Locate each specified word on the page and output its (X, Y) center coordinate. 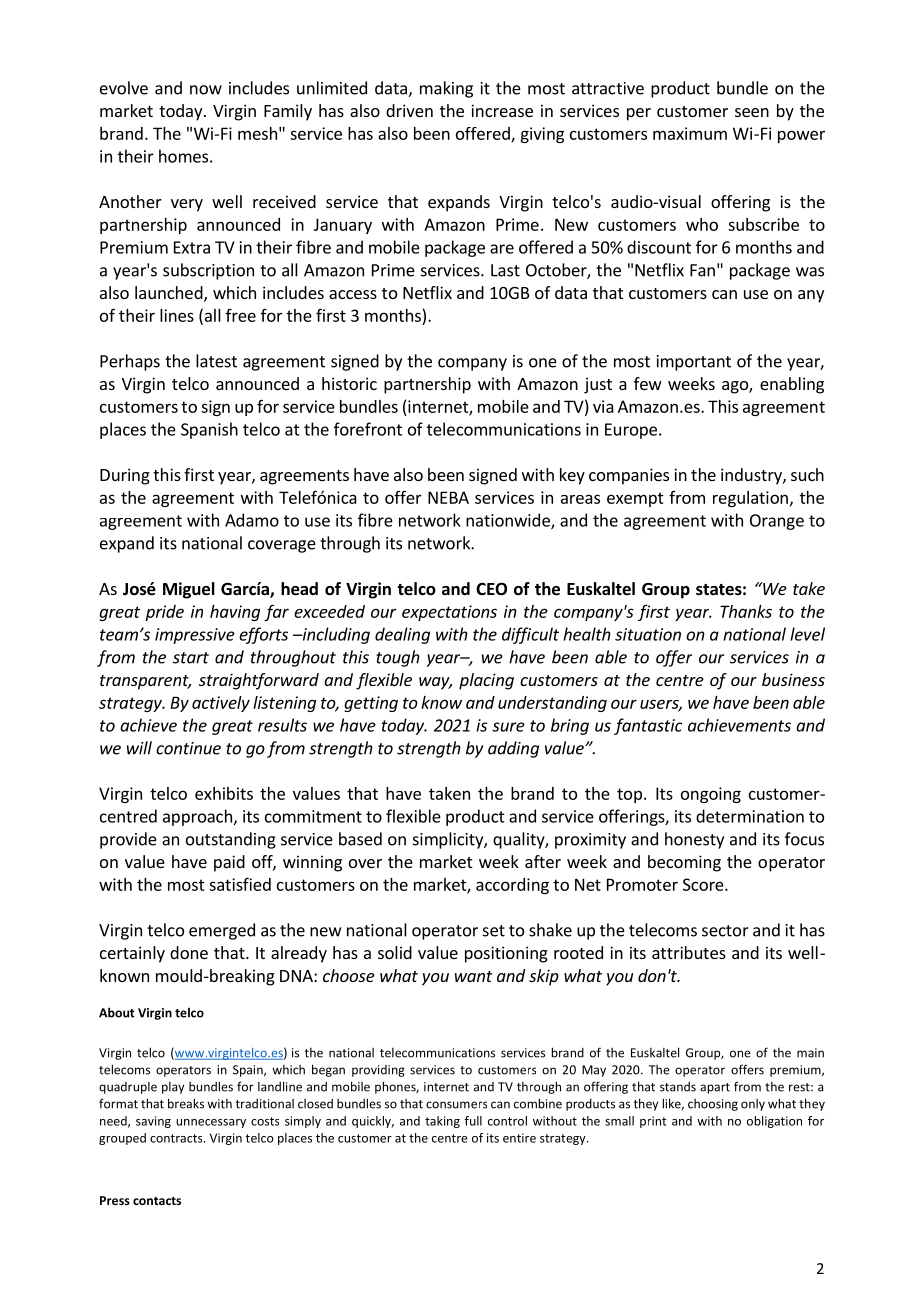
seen (752, 112)
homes (183, 156)
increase (502, 110)
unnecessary (211, 1123)
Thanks (746, 611)
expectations (449, 613)
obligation (774, 1122)
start (191, 658)
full (473, 1121)
